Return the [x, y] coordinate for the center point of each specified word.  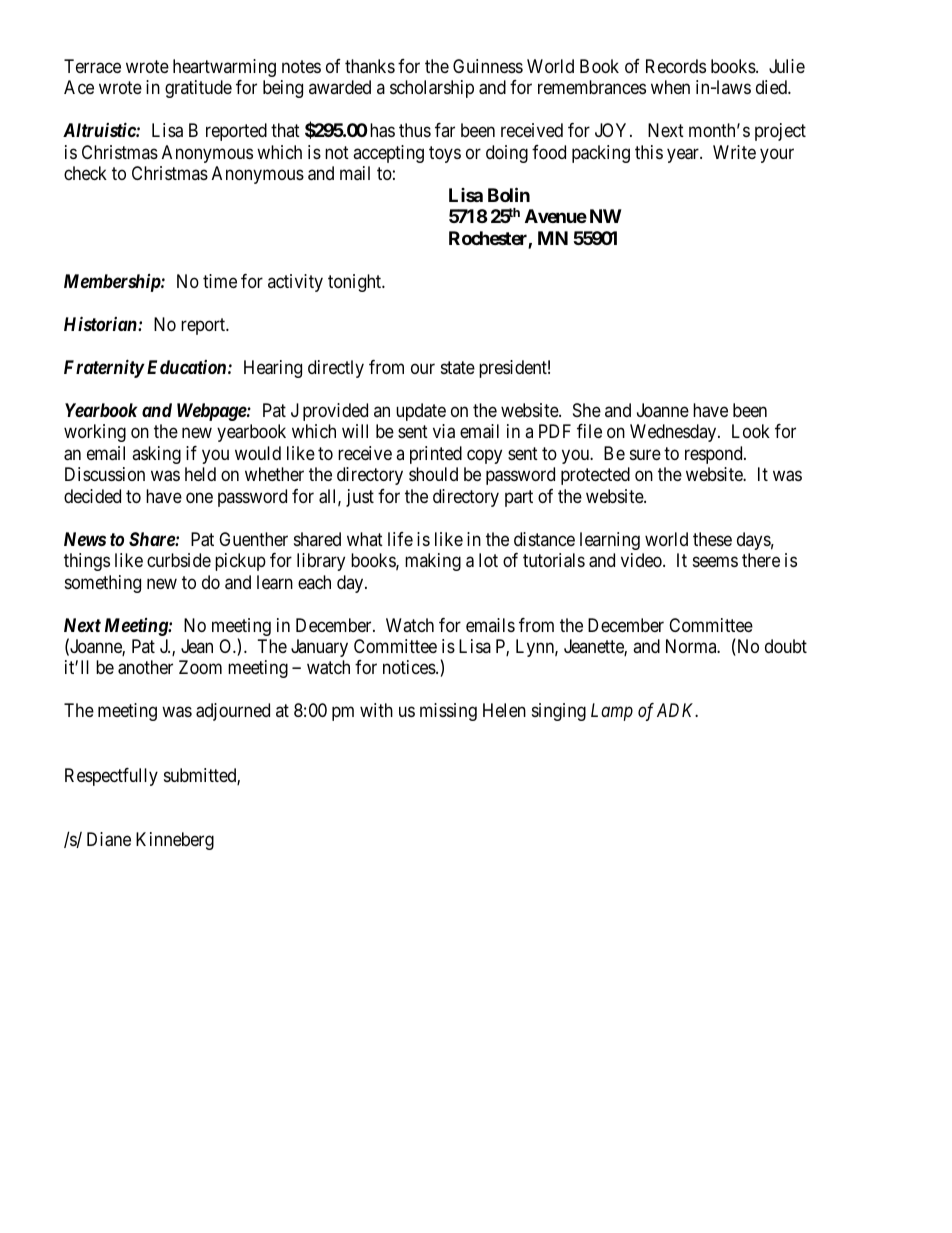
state [458, 367]
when [670, 87]
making [433, 562]
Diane [109, 839]
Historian [101, 323]
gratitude [198, 89]
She [587, 410]
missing [448, 712]
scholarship [432, 89]
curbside [179, 560]
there [761, 560]
